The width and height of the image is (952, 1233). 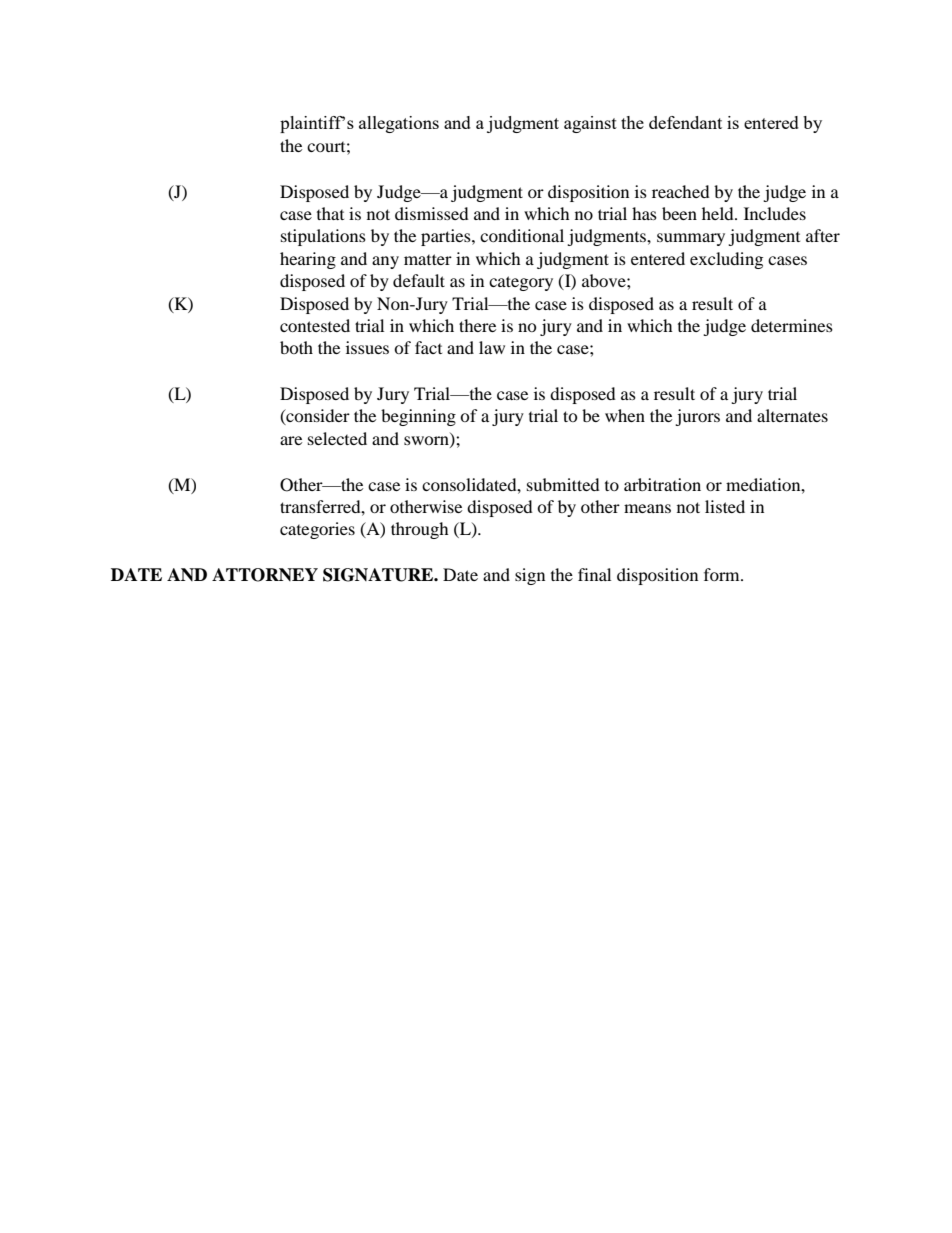 I want to click on law, so click(x=492, y=347).
